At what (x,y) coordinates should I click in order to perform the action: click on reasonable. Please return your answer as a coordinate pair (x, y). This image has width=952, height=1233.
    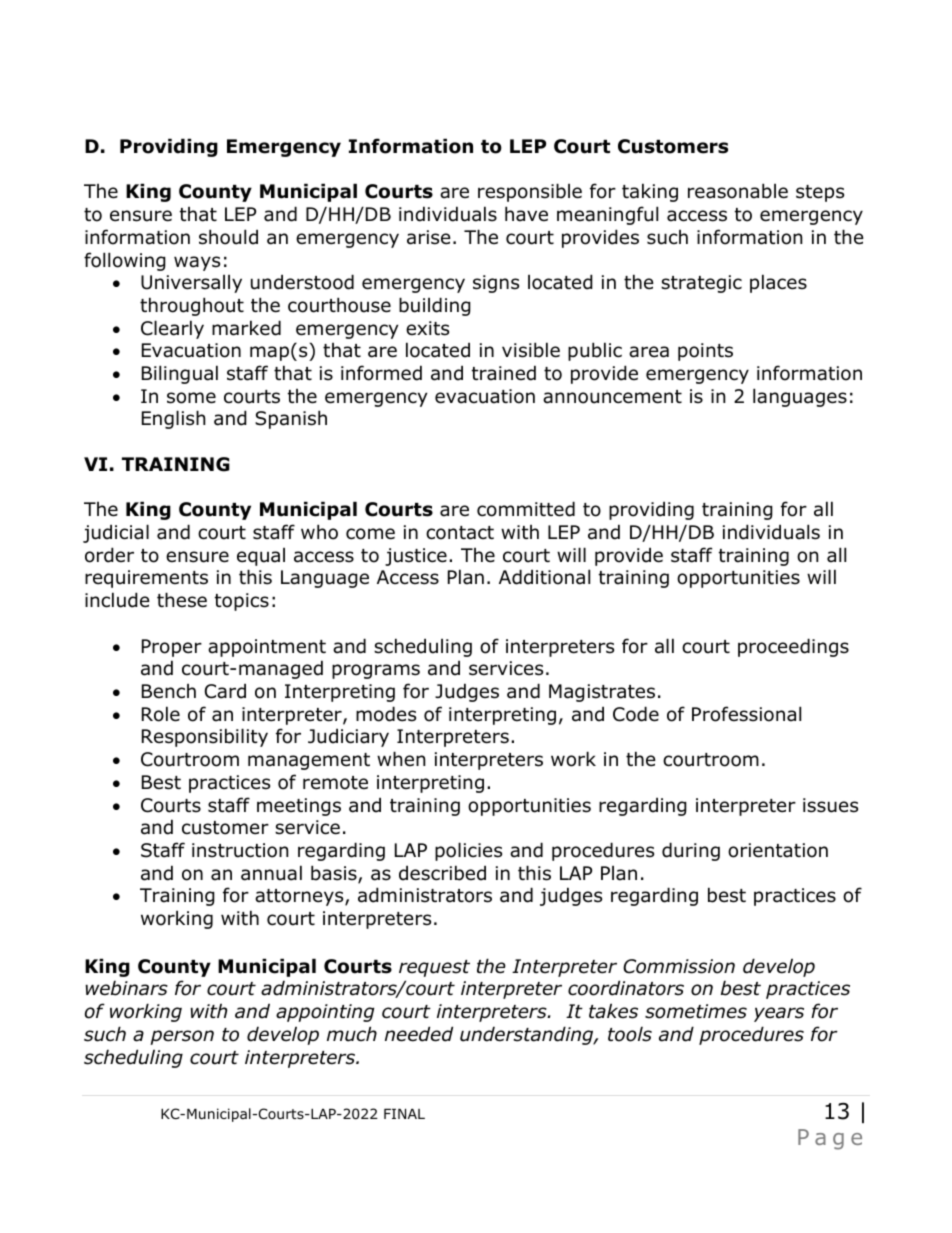
    Looking at the image, I should click on (738, 191).
